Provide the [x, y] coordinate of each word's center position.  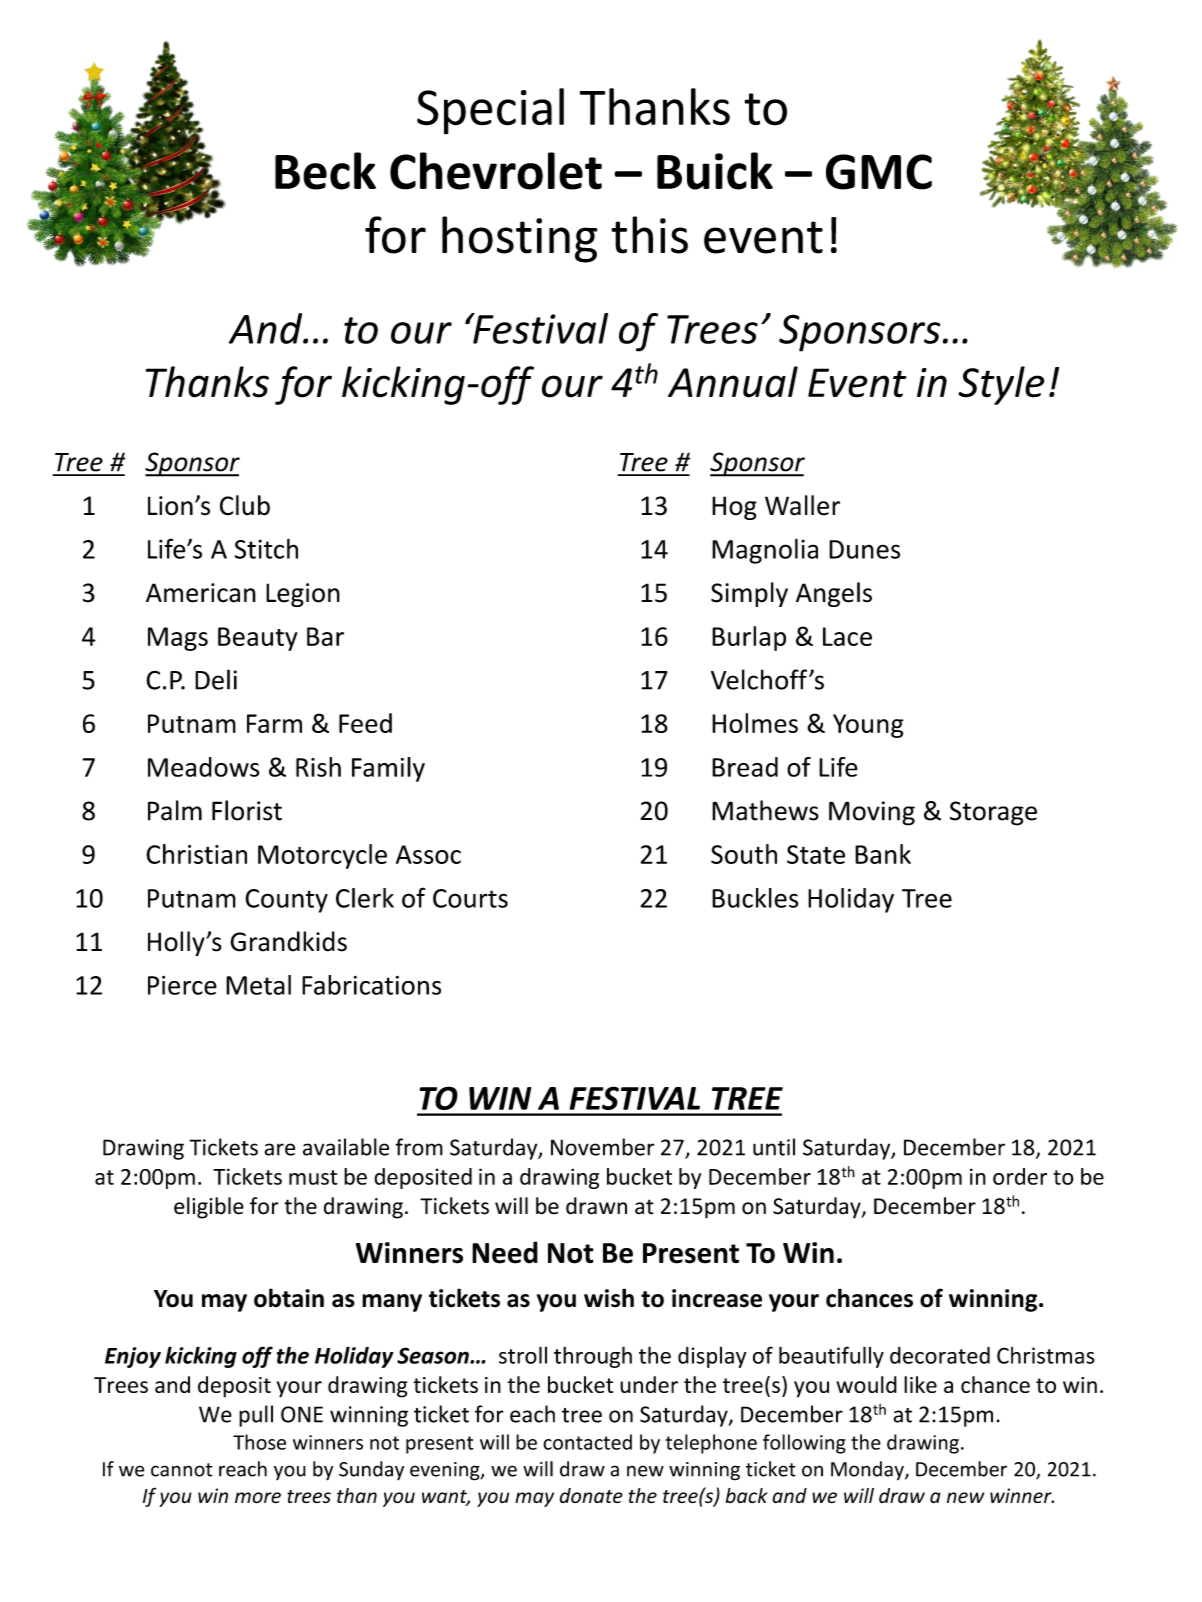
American [201, 593]
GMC [879, 172]
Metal [258, 985]
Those [259, 1442]
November [603, 1147]
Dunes [864, 549]
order [1020, 1176]
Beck [325, 171]
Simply [749, 594]
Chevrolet [496, 171]
